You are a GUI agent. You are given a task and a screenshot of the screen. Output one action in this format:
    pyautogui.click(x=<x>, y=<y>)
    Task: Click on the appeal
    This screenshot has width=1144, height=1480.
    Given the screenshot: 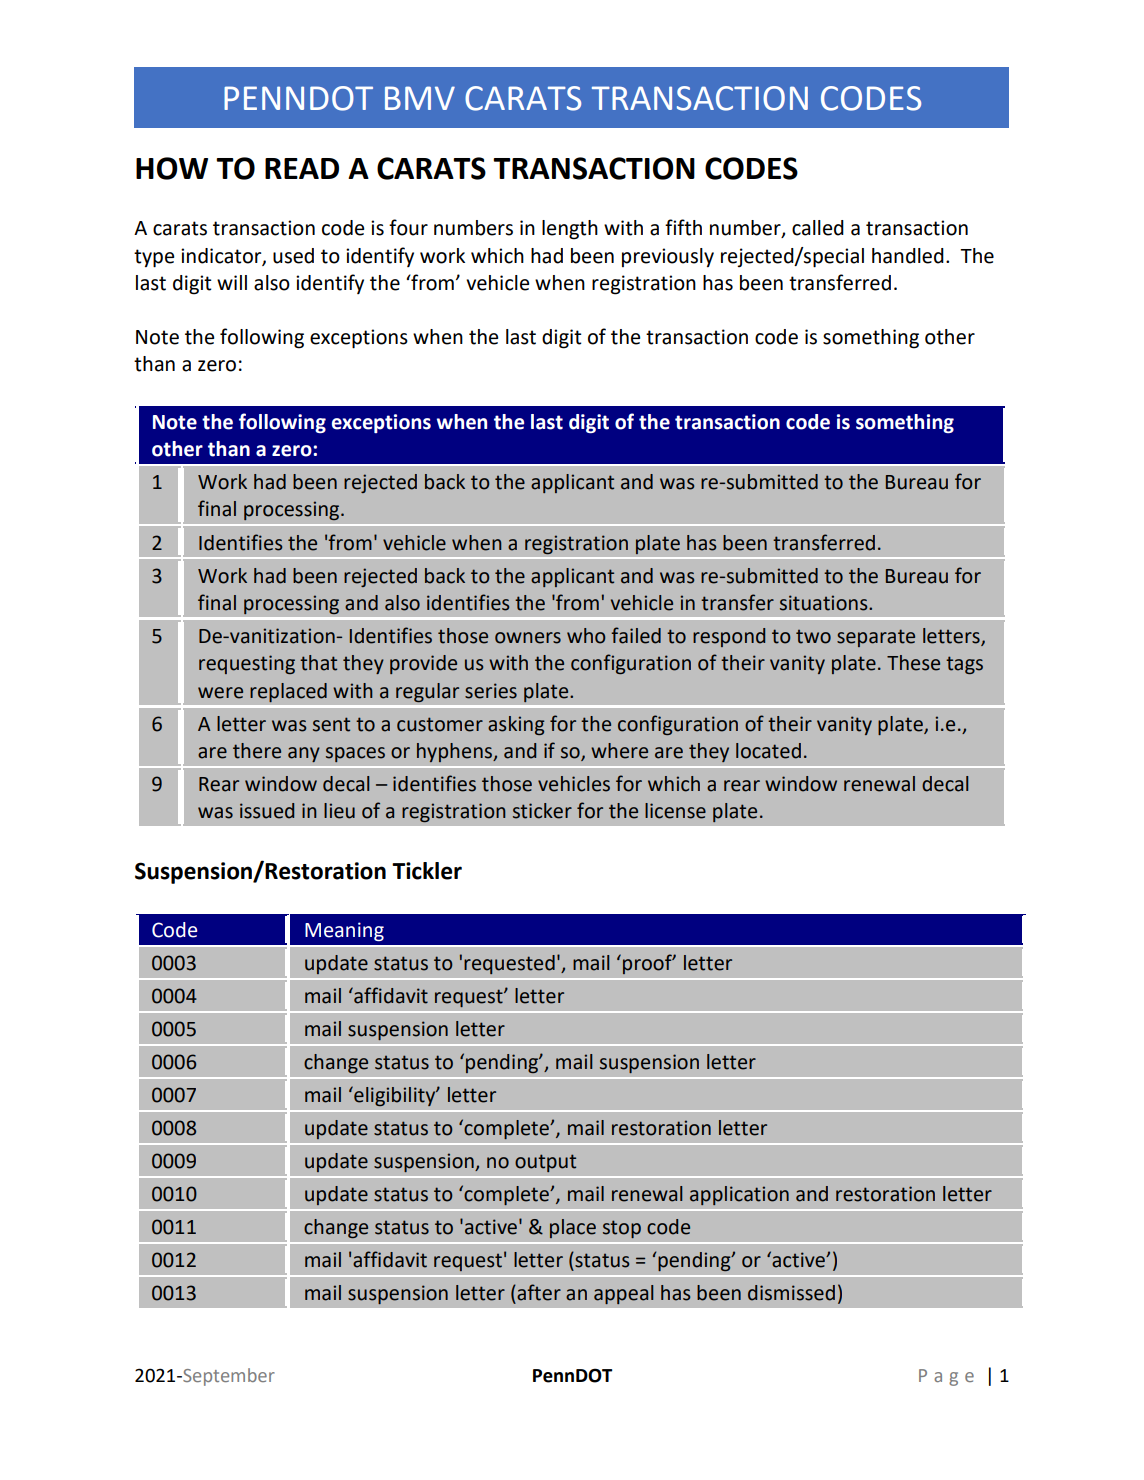 What is the action you would take?
    pyautogui.click(x=623, y=1294)
